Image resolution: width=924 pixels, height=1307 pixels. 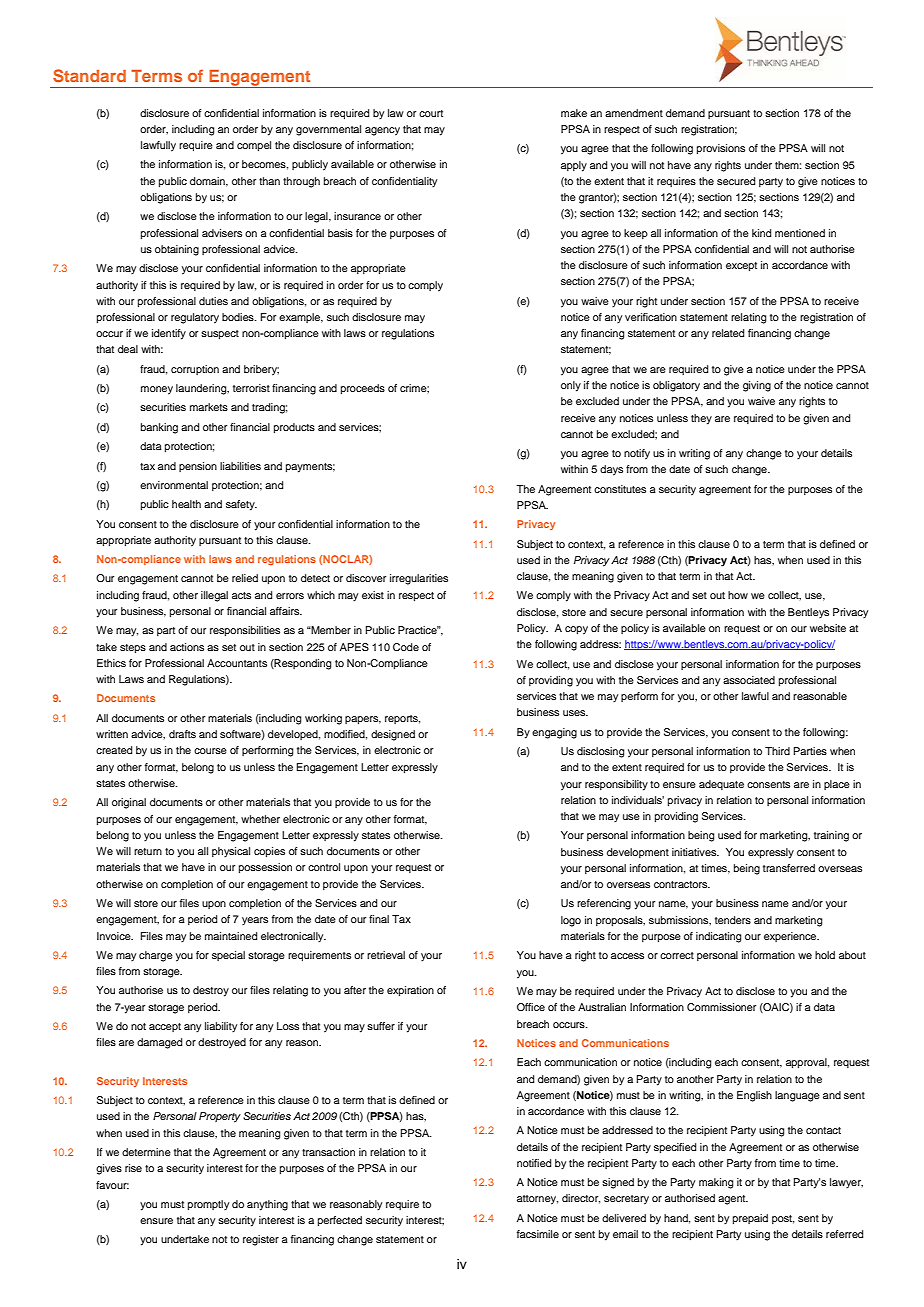 I want to click on attorney, so click(x=537, y=1200).
